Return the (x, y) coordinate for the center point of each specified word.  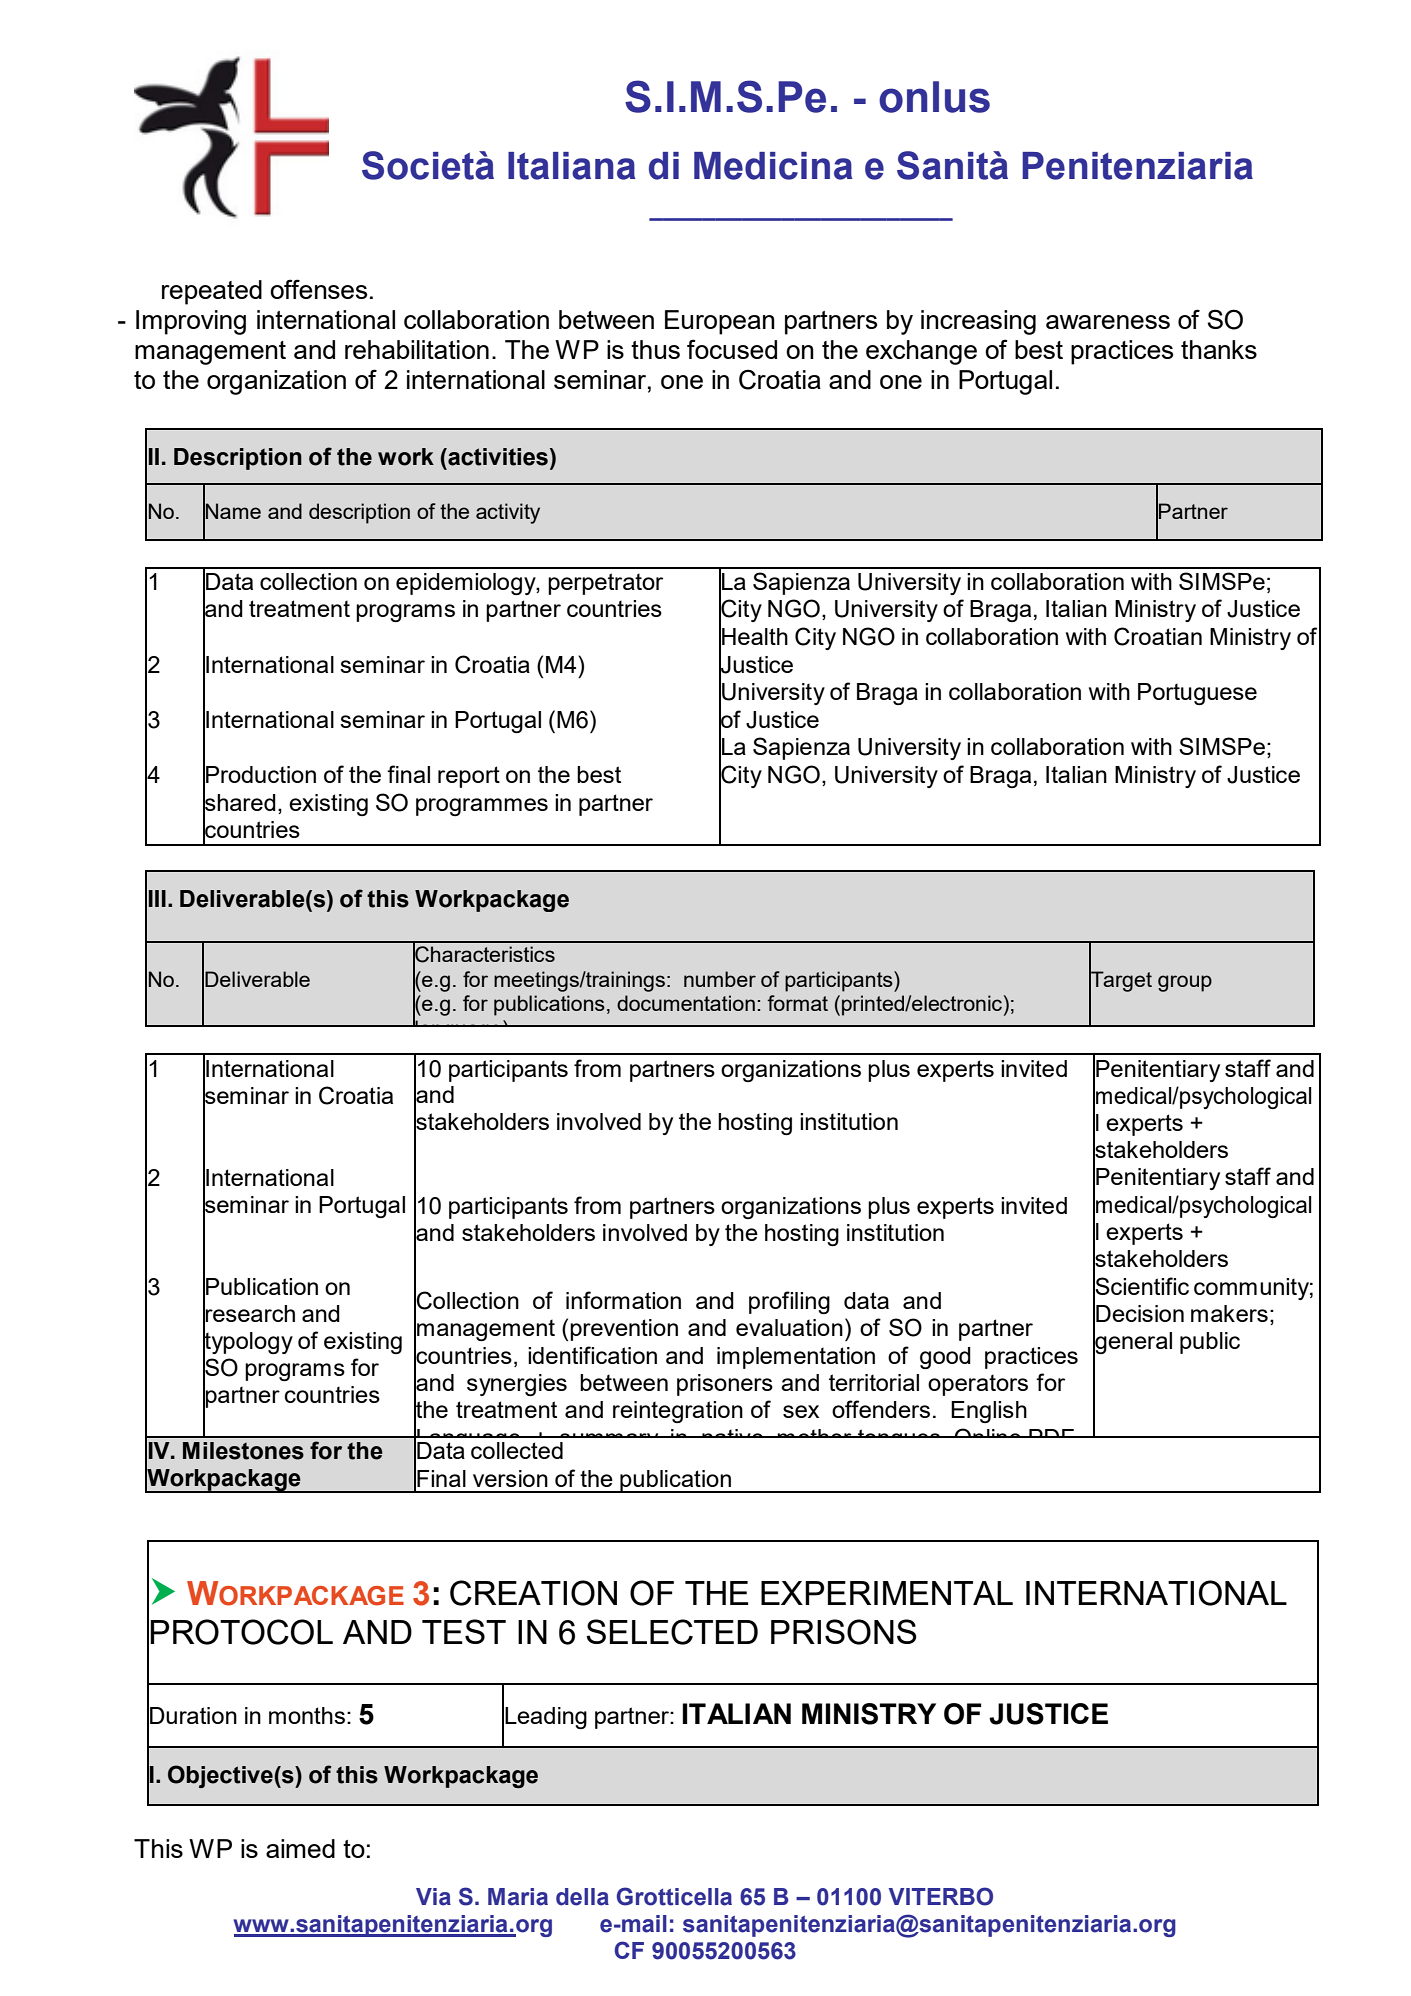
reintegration (678, 1412)
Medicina (773, 166)
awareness (1108, 322)
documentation (686, 1003)
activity (508, 513)
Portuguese (1197, 694)
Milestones (243, 1451)
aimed (300, 1848)
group (1185, 983)
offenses (318, 289)
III (157, 898)
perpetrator (605, 584)
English (989, 1412)
